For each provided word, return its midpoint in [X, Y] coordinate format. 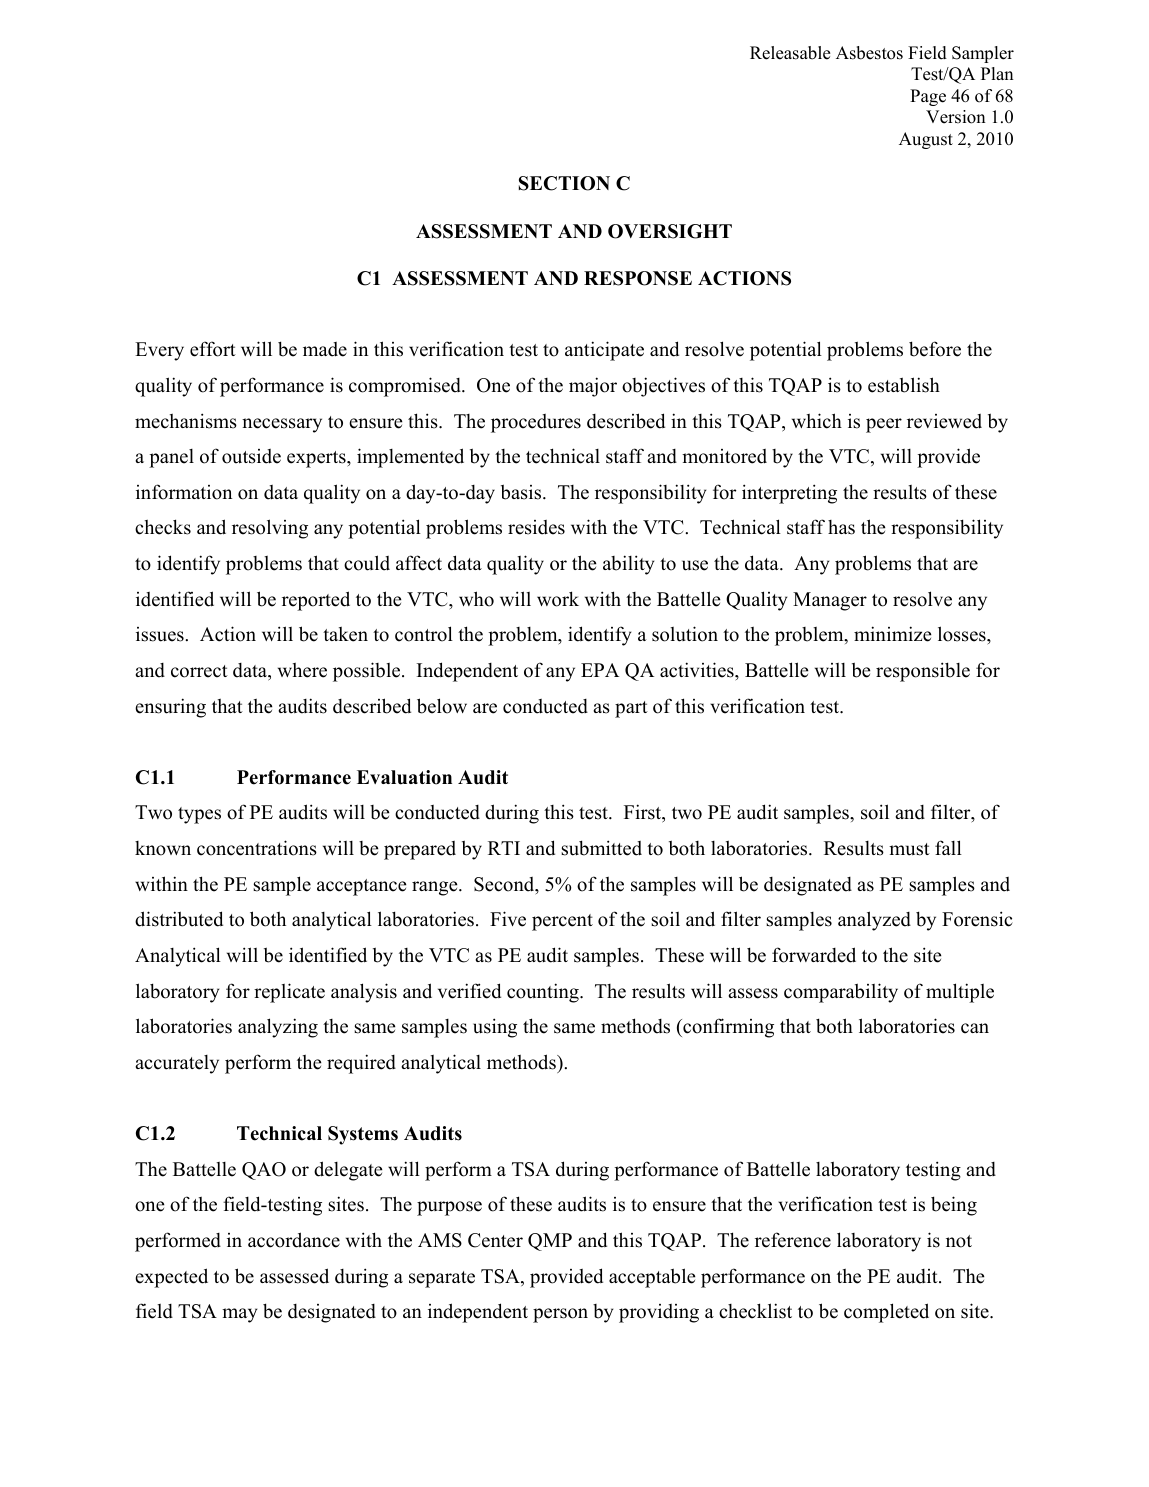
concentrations [257, 848]
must [909, 849]
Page [928, 97]
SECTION [564, 183]
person [560, 1315]
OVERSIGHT [670, 231]
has [841, 527]
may [239, 1315]
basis [522, 492]
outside [251, 456]
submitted [601, 848]
